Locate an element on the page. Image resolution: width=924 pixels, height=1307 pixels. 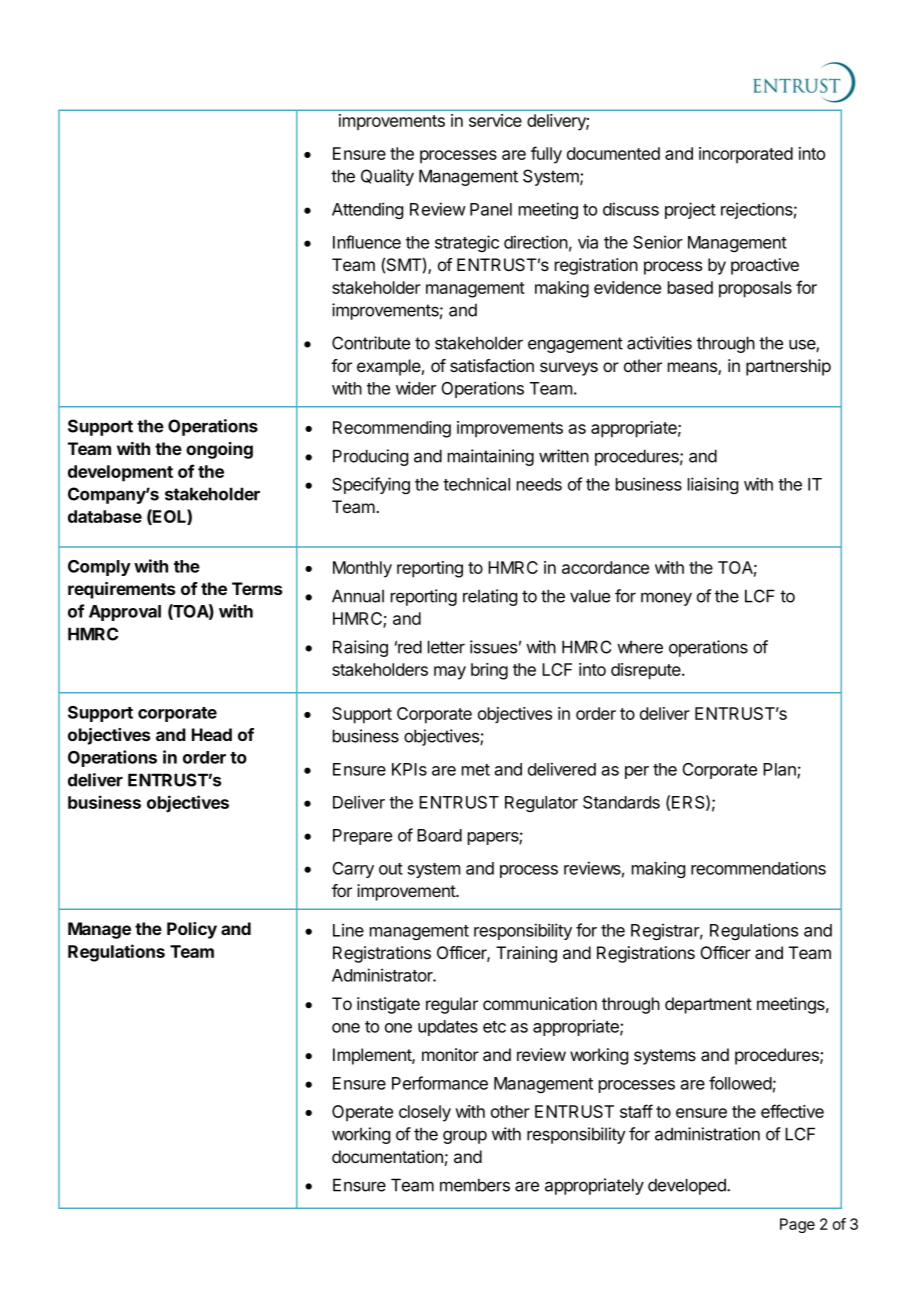
department is located at coordinates (708, 1005).
